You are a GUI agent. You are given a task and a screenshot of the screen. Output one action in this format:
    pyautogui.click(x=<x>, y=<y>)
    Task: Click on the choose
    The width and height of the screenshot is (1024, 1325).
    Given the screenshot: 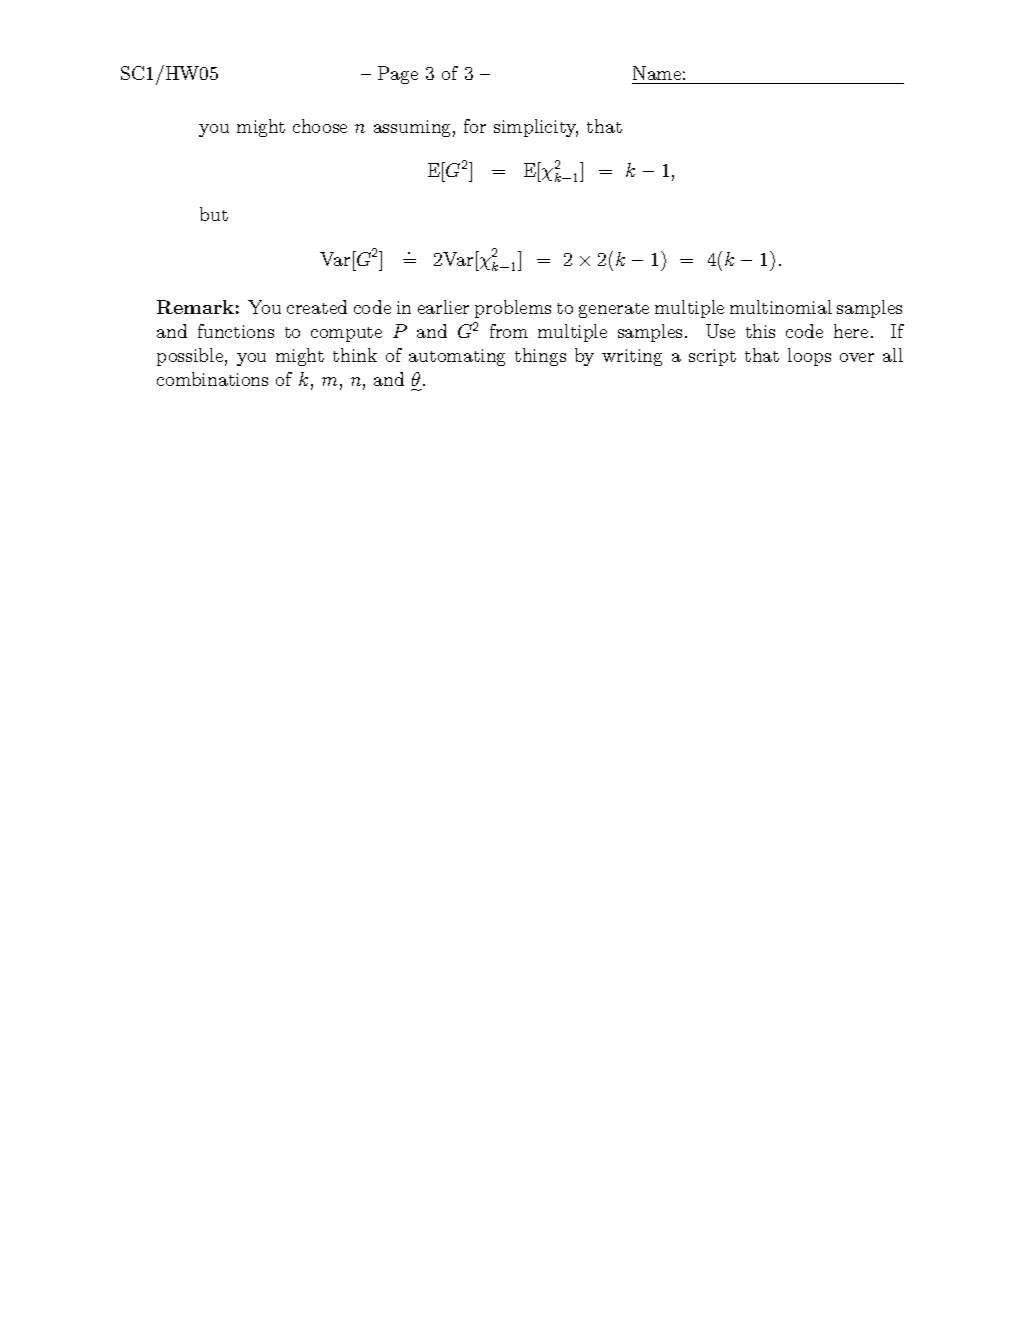 What is the action you would take?
    pyautogui.click(x=320, y=126)
